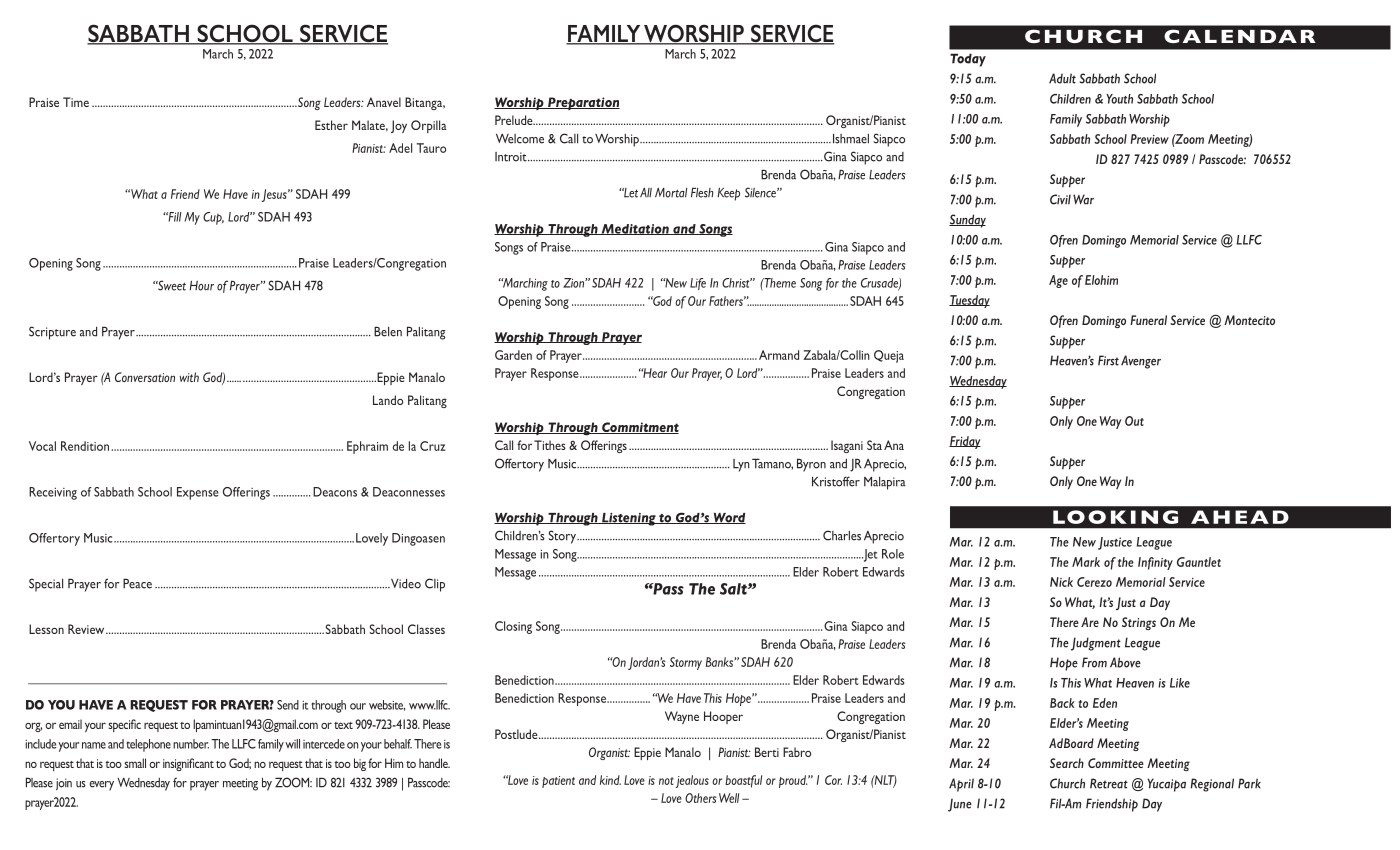 This screenshot has width=1400, height=850. Describe the element at coordinates (583, 103) in the screenshot. I see `Preparation` at that location.
